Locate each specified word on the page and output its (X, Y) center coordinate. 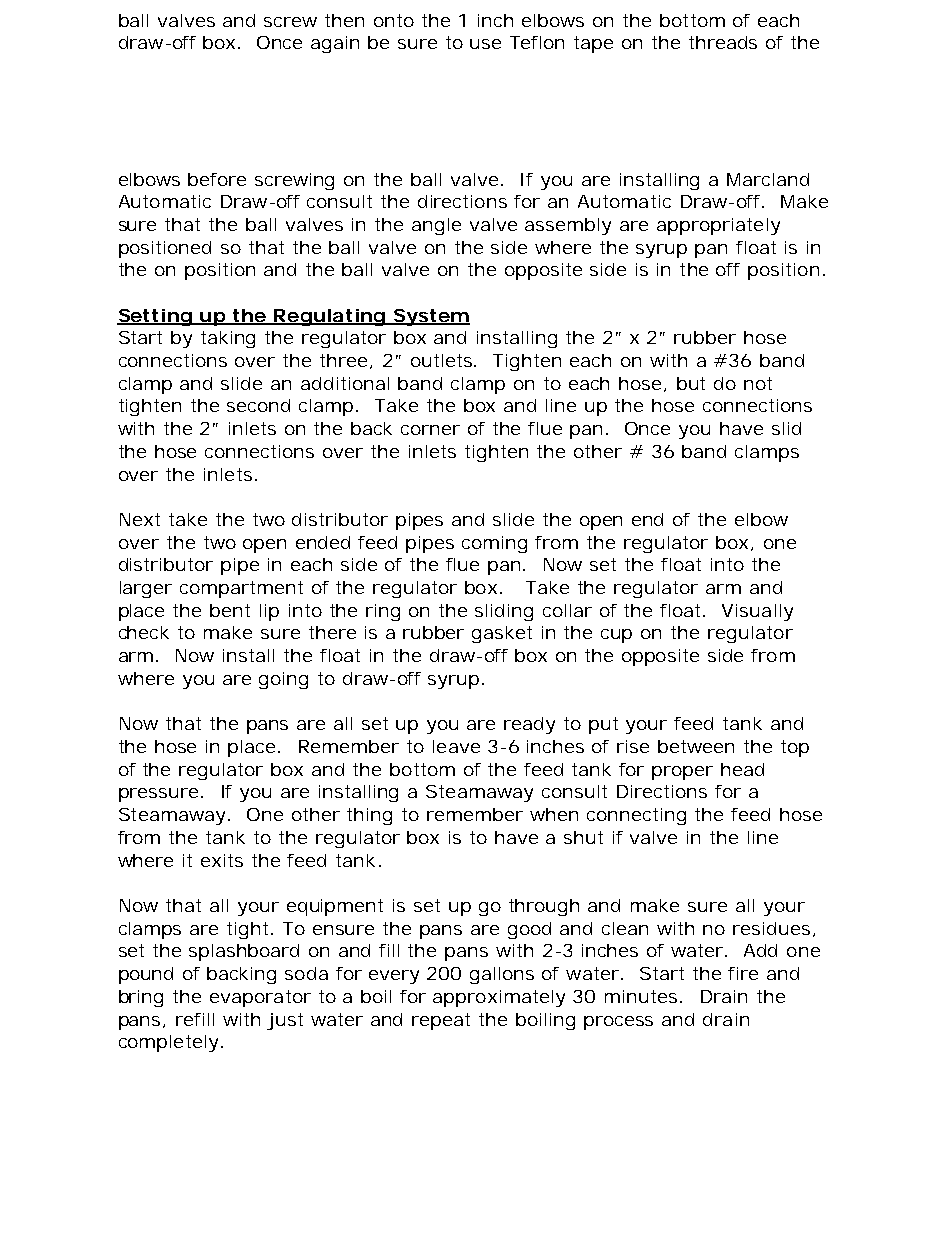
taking (228, 339)
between (696, 746)
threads (723, 42)
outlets (443, 360)
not (758, 383)
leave (456, 746)
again (335, 44)
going (283, 680)
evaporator (260, 998)
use (485, 44)
